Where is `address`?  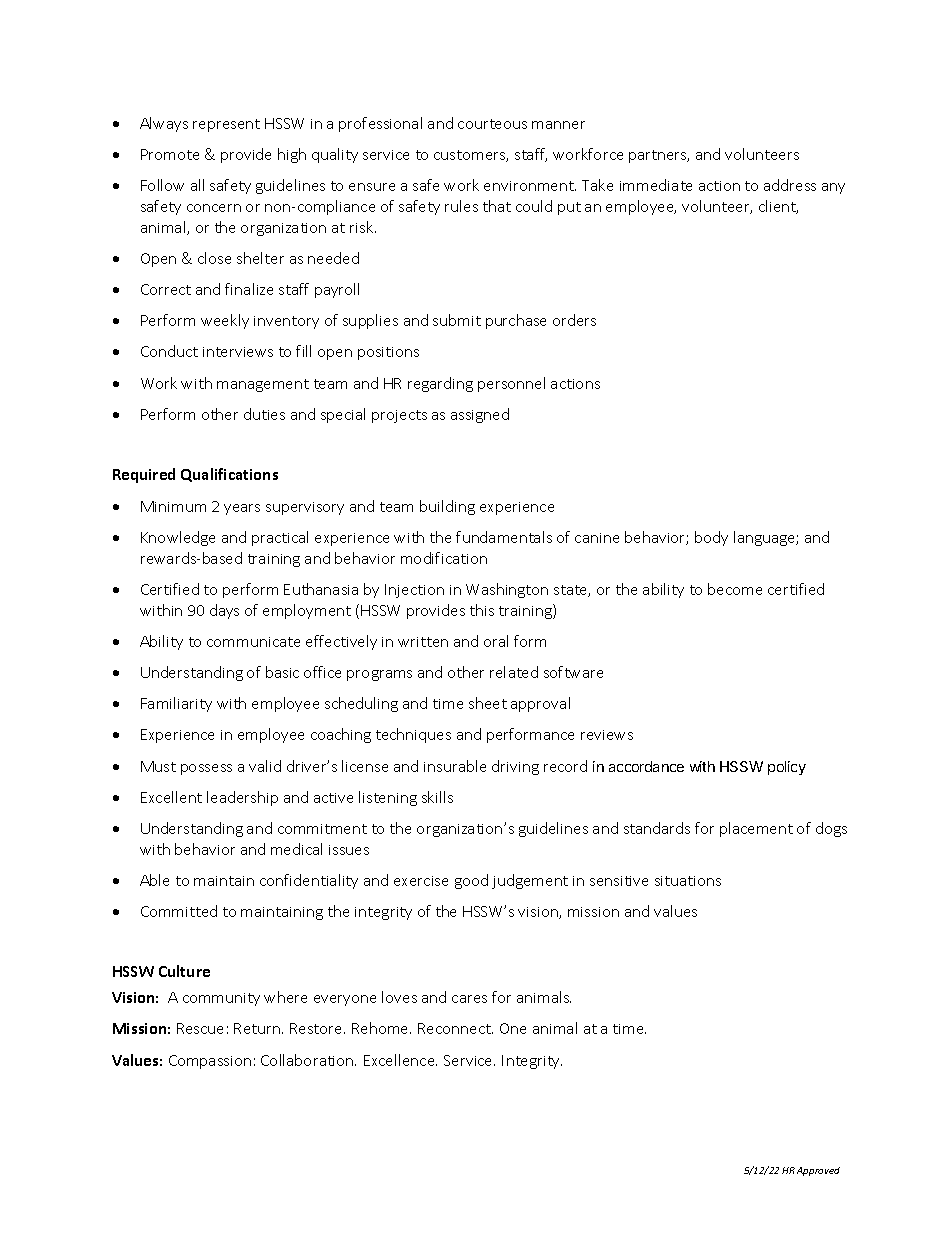 address is located at coordinates (790, 185).
